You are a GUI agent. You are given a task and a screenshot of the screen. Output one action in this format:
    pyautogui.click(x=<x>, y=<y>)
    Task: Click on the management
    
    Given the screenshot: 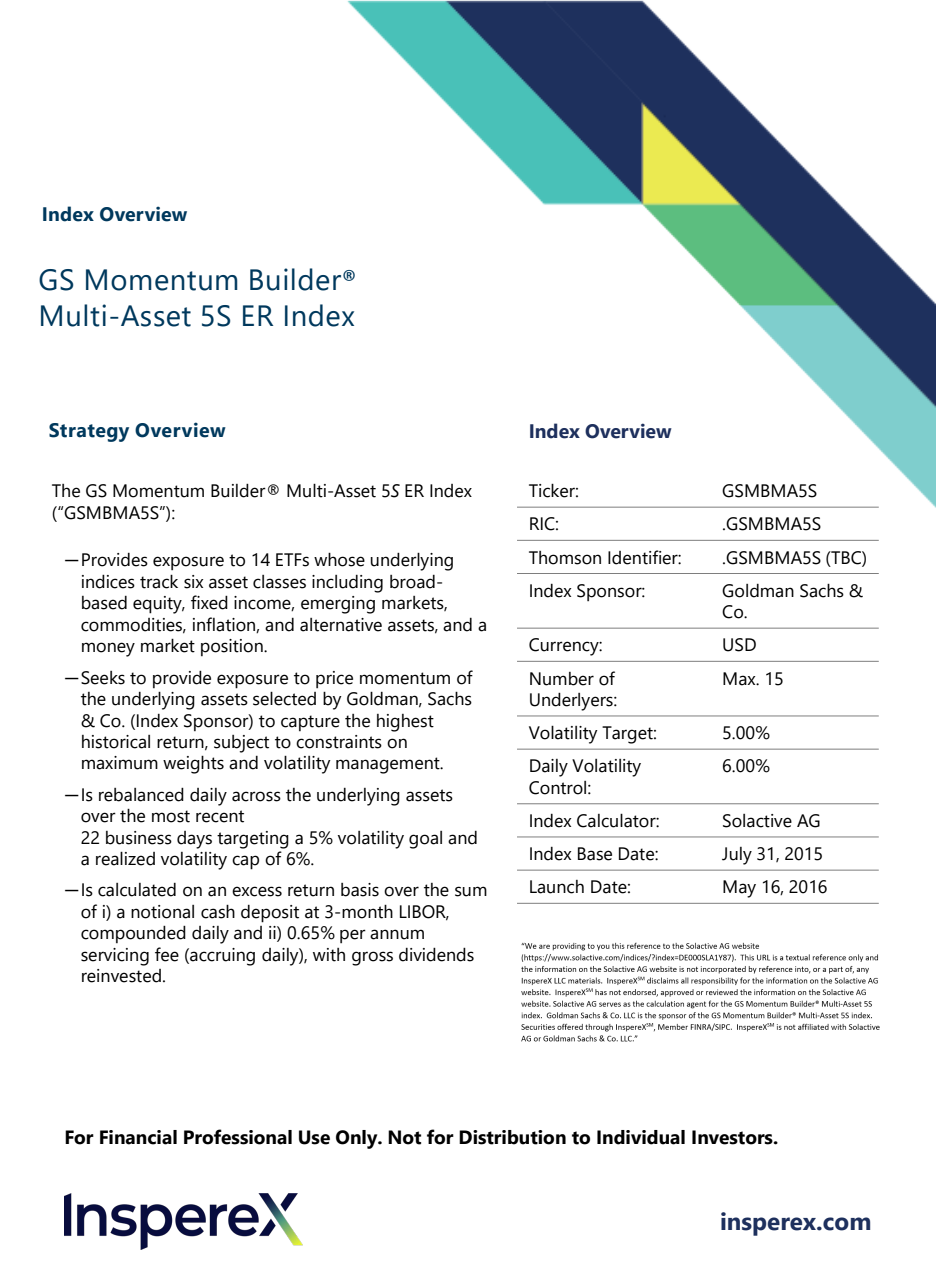 What is the action you would take?
    pyautogui.click(x=389, y=765)
